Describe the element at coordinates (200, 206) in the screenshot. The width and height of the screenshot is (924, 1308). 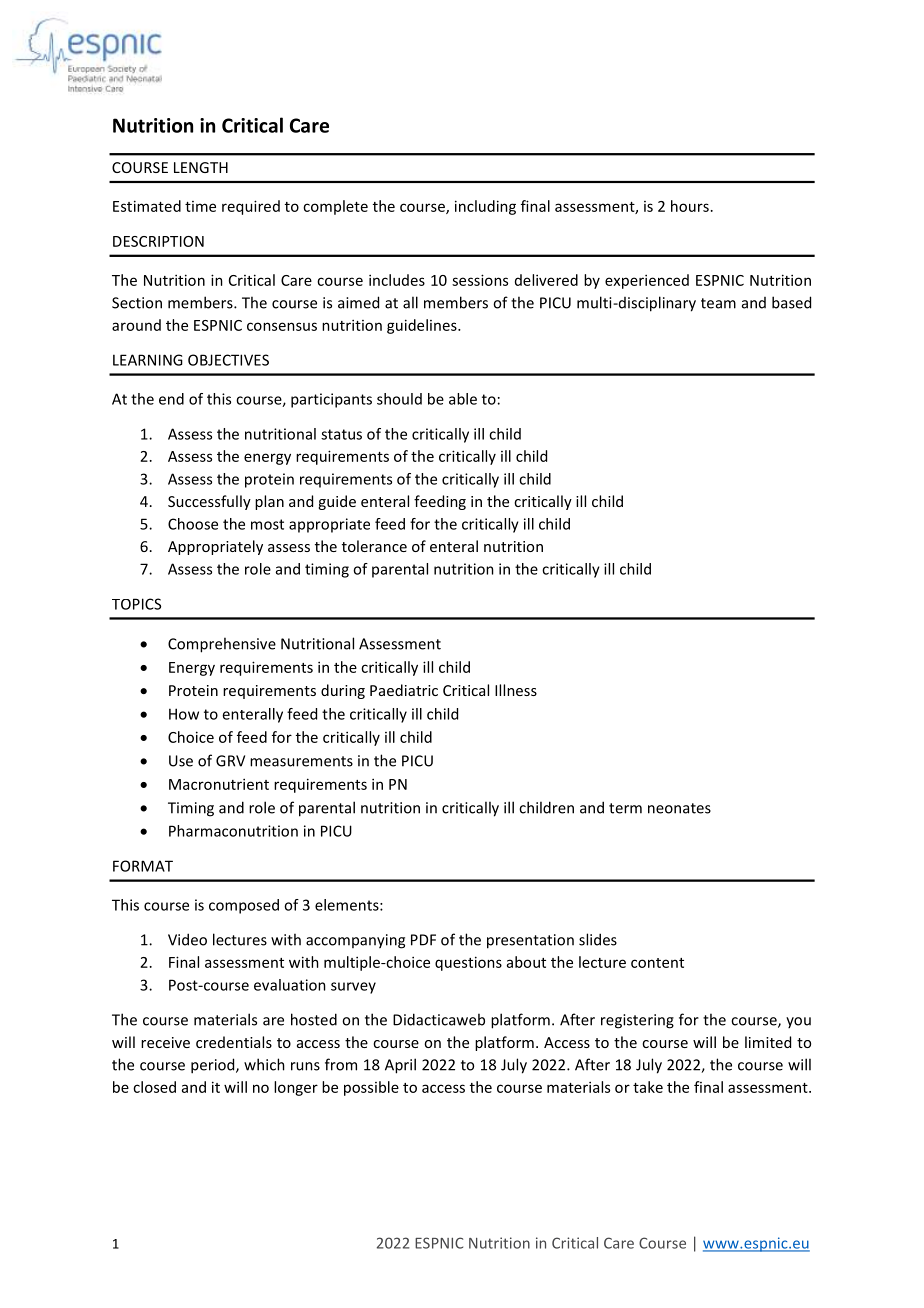
I see `time` at that location.
